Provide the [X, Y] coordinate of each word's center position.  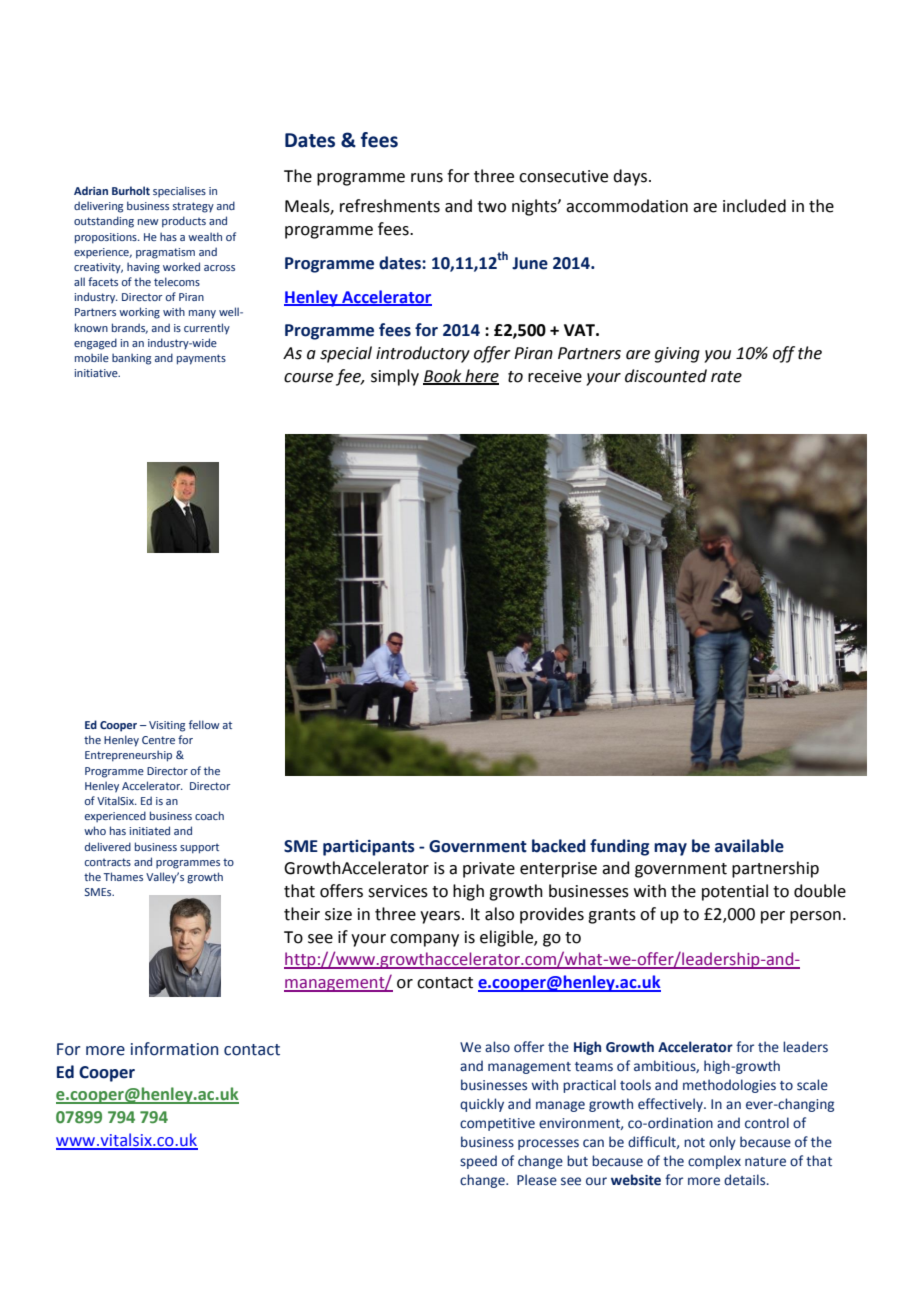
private [489, 870]
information [174, 1049]
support [199, 849]
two [491, 207]
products [184, 222]
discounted [666, 376]
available [749, 846]
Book [443, 376]
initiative [97, 373]
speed [478, 1162]
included [754, 206]
